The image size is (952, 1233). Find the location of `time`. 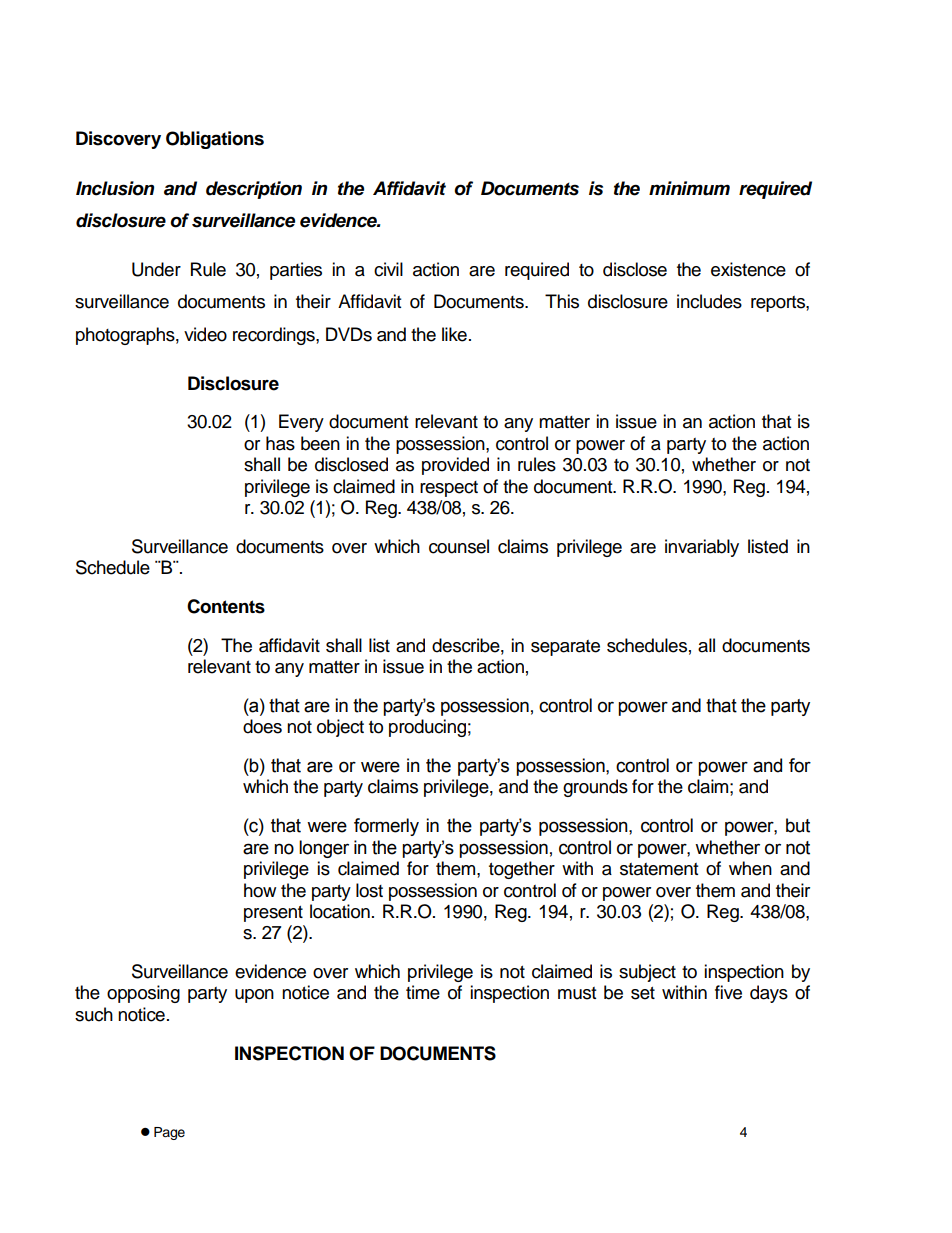

time is located at coordinates (423, 992).
